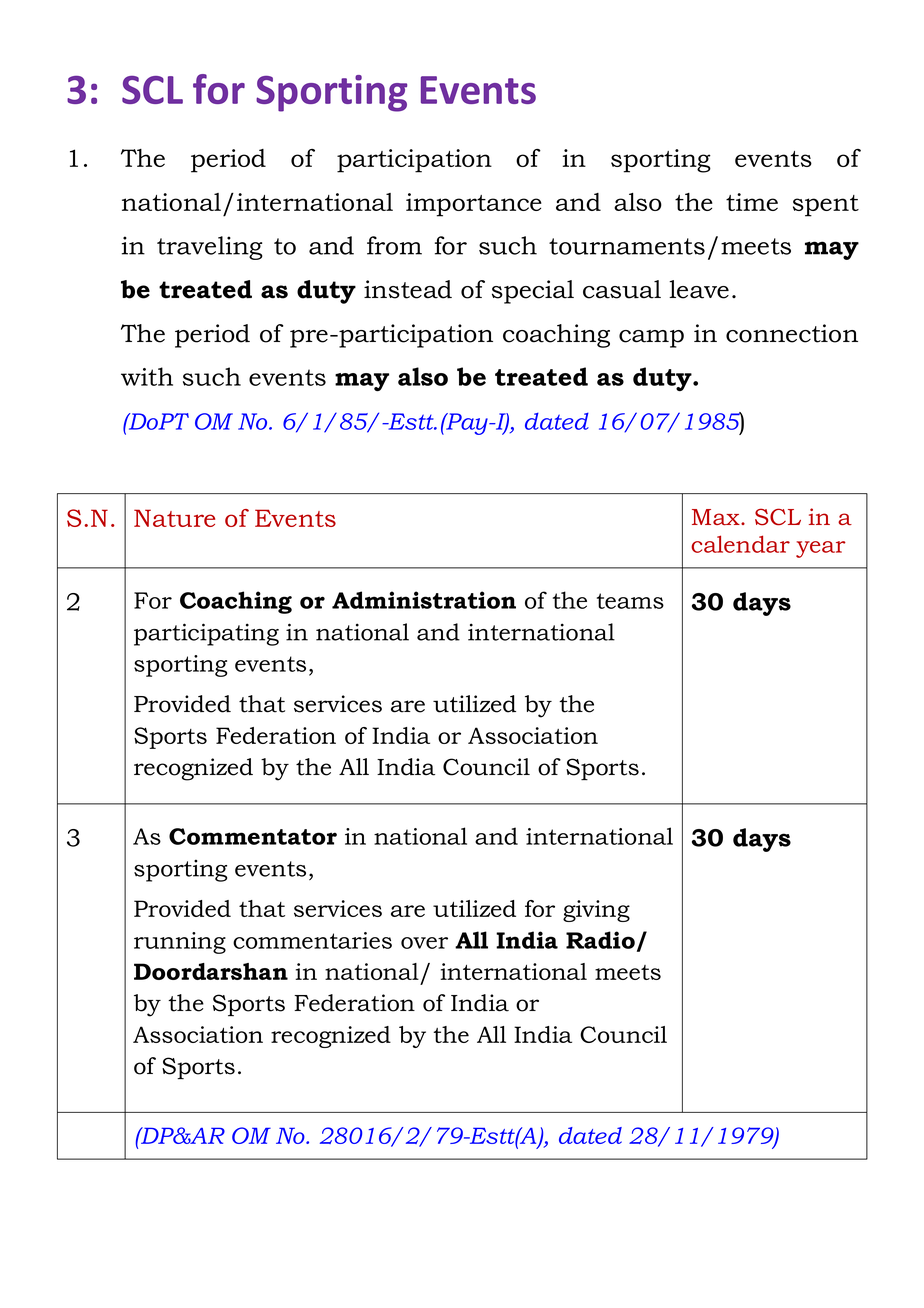 The width and height of the document is (924, 1308). Describe the element at coordinates (424, 600) in the document. I see `Administration` at that location.
